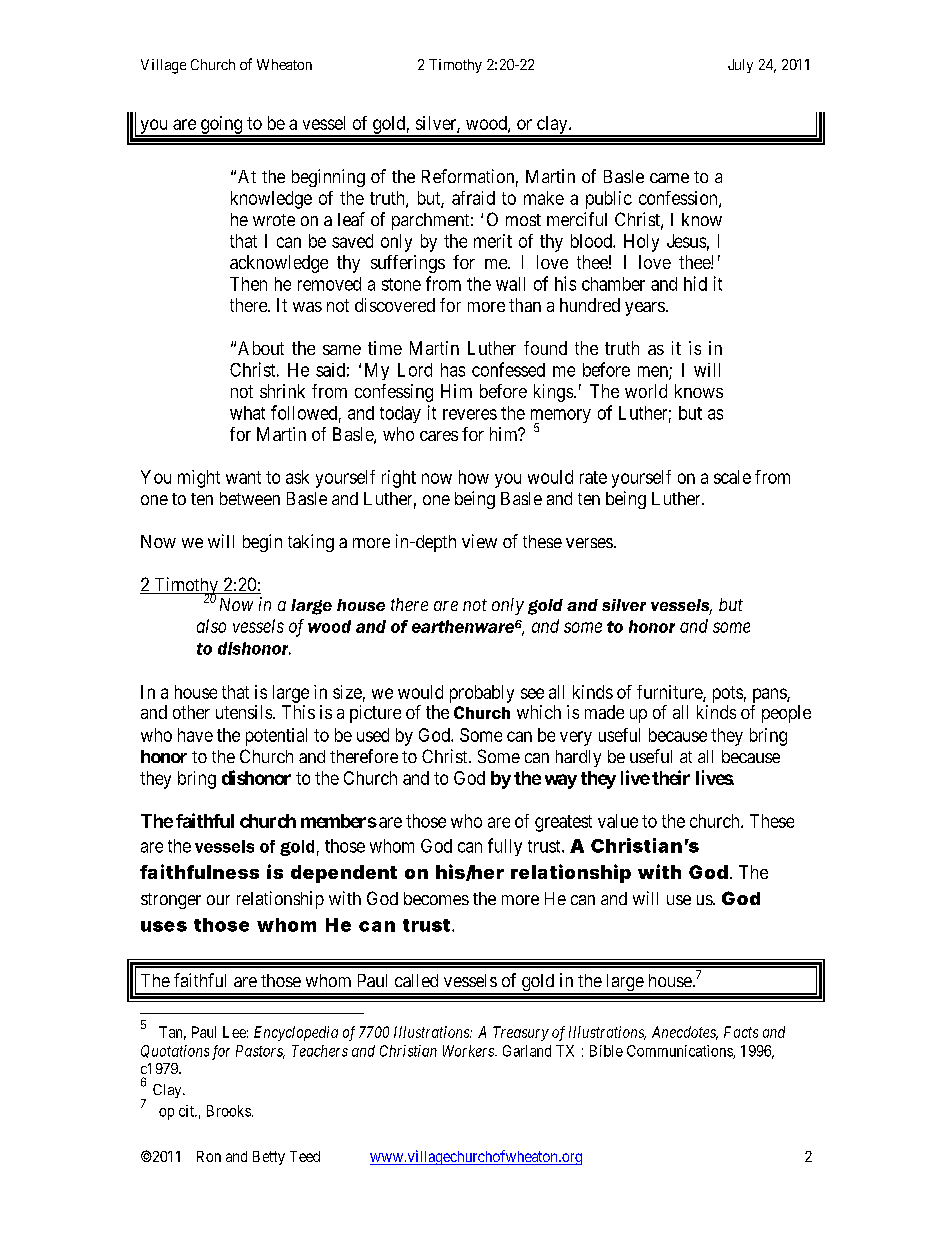  What do you see at coordinates (671, 777) in the document?
I see `their` at bounding box center [671, 777].
